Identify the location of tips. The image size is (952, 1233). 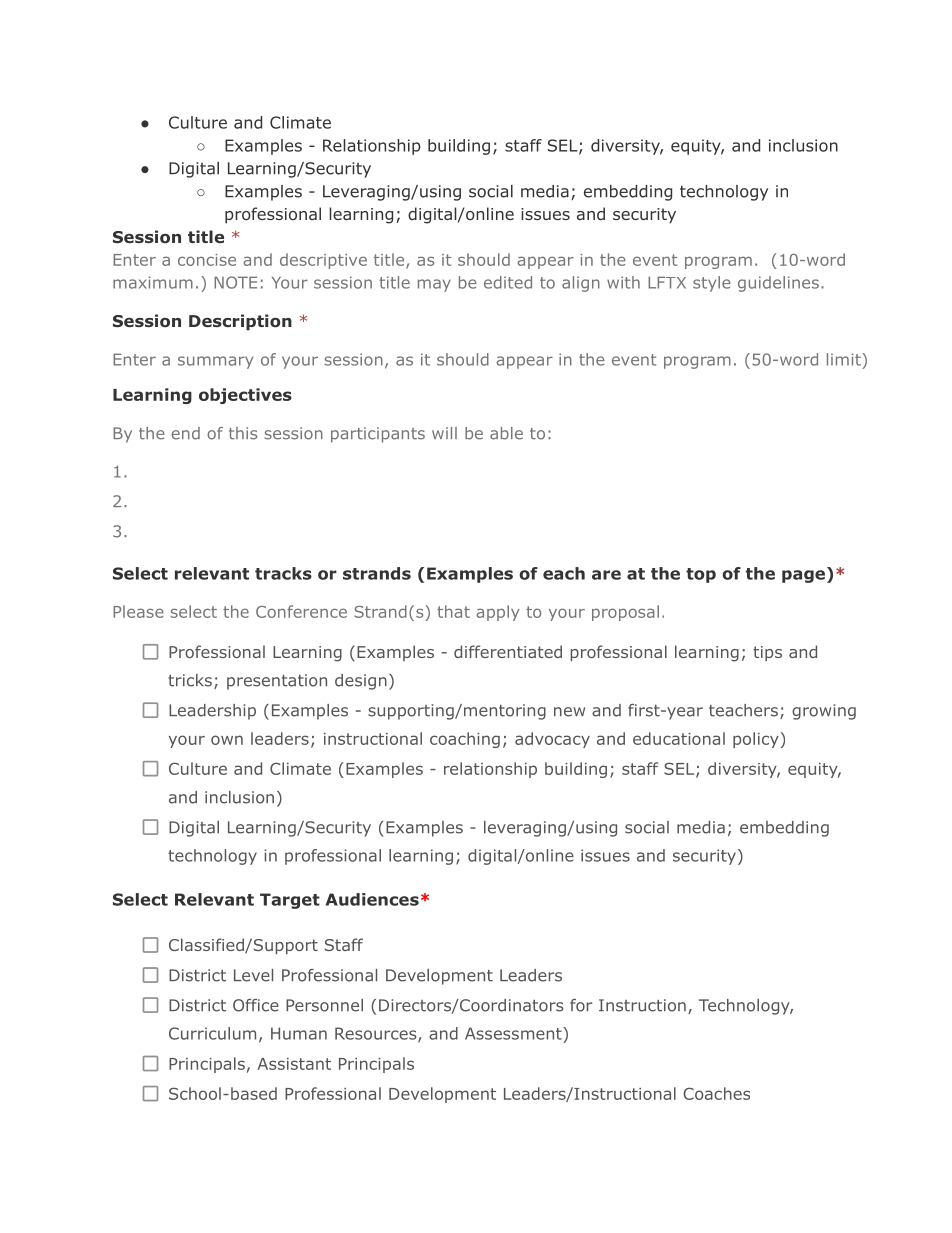
(767, 653).
